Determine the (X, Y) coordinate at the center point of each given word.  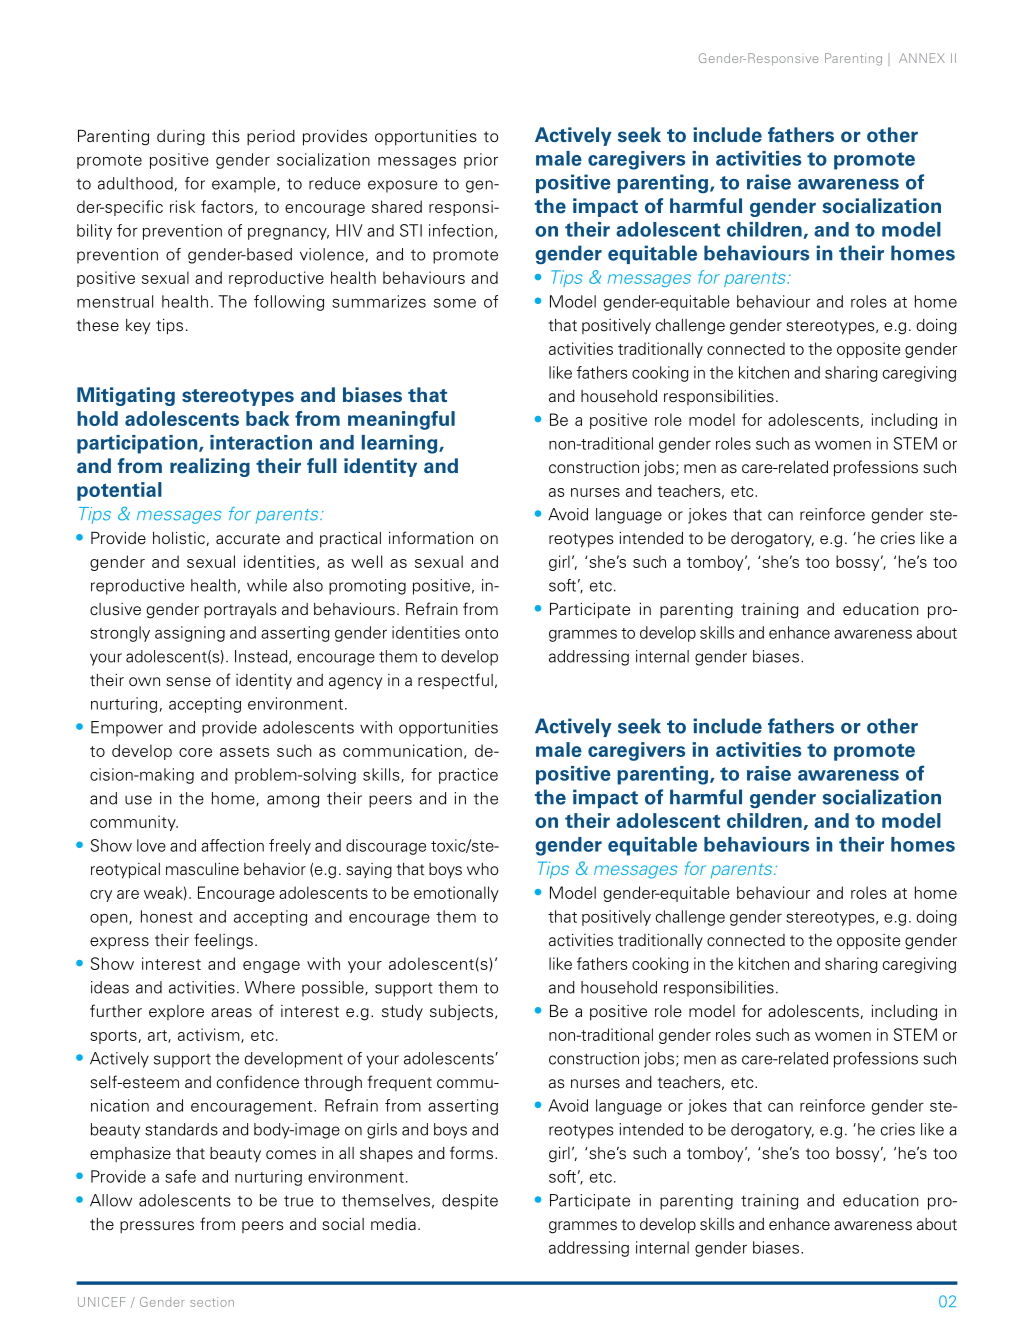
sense (188, 682)
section (212, 1302)
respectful (455, 681)
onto (481, 633)
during (181, 138)
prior (481, 161)
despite (470, 1202)
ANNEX (922, 58)
